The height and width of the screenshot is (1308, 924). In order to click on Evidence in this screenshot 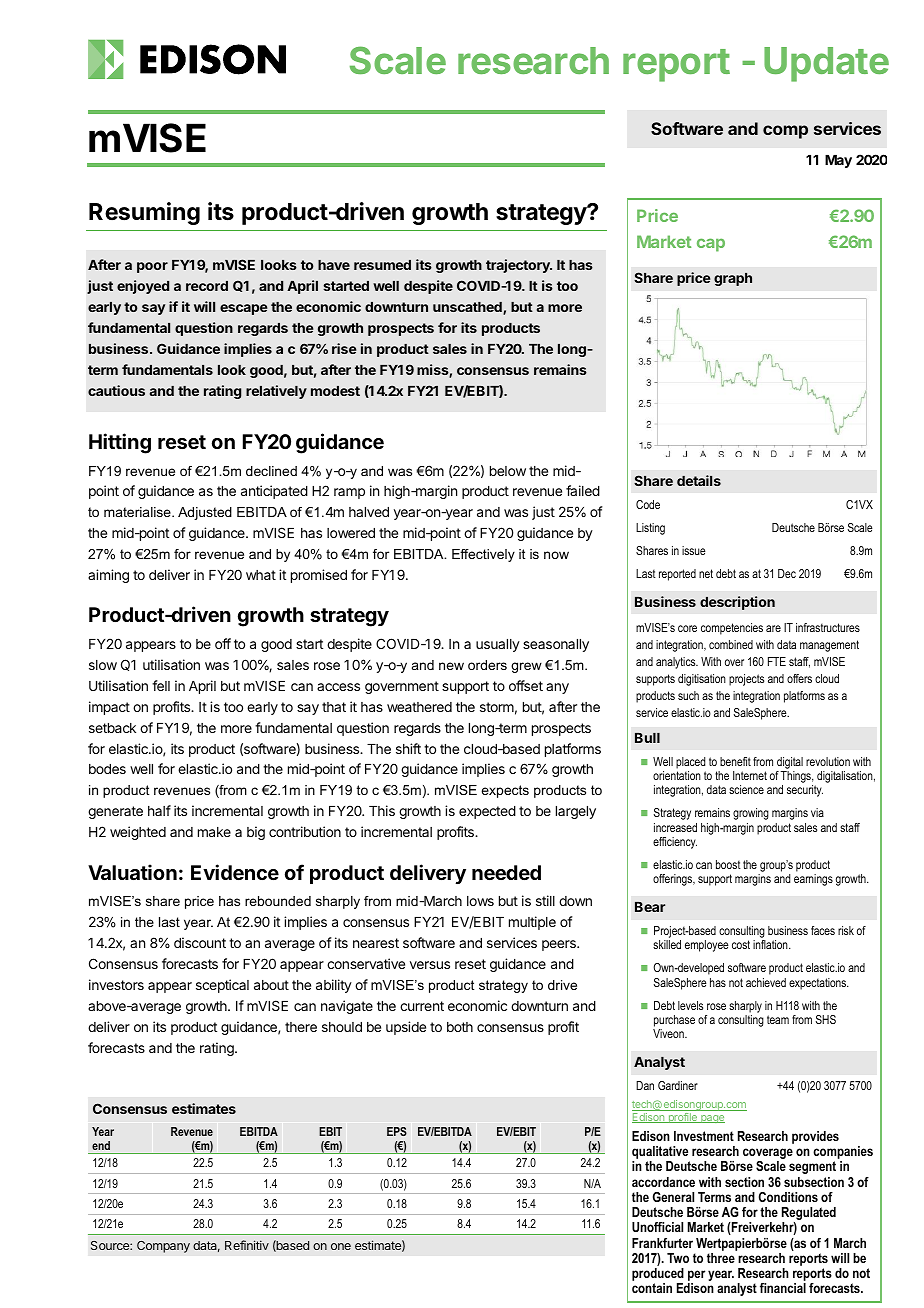, I will do `click(235, 872)`.
